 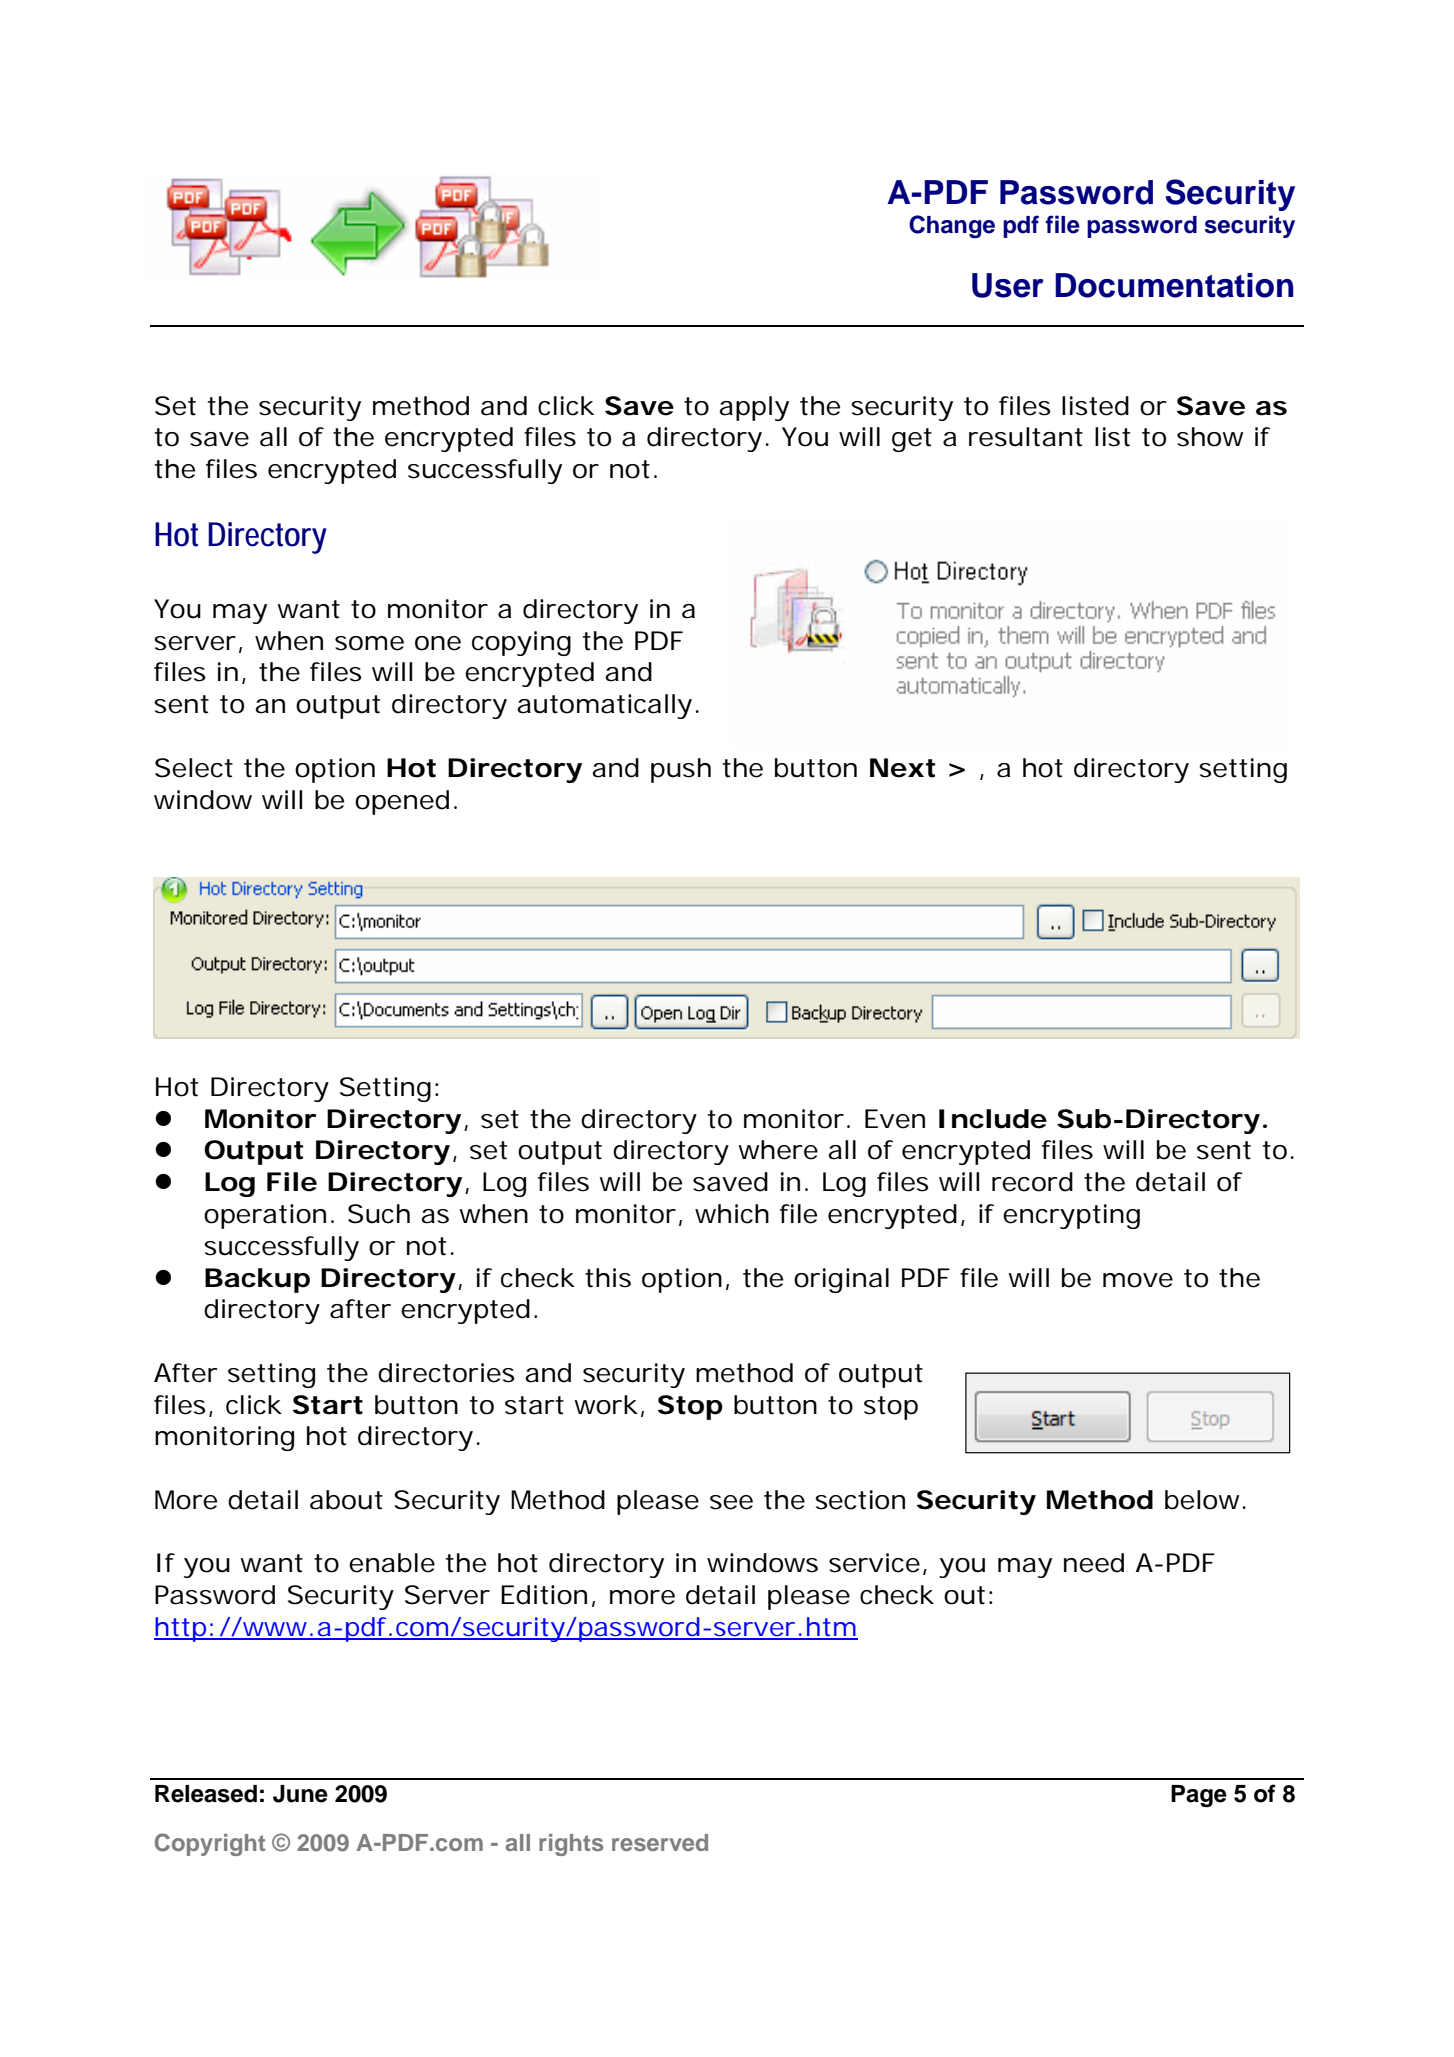 What do you see at coordinates (754, 408) in the page?
I see `apply` at bounding box center [754, 408].
